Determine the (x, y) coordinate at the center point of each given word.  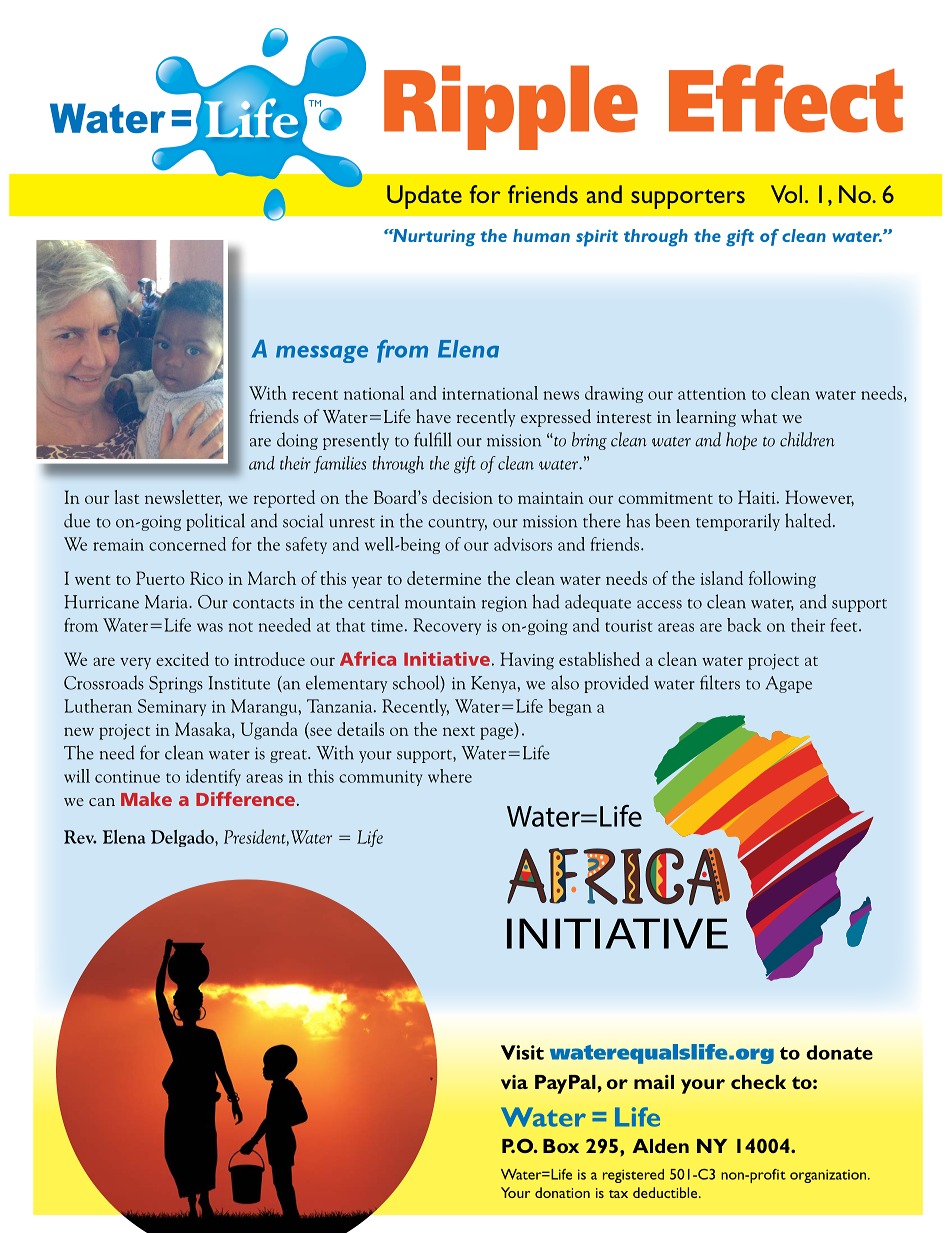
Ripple (511, 107)
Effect (786, 98)
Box (561, 1146)
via (514, 1082)
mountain (440, 602)
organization (829, 1176)
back (744, 625)
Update (424, 197)
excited (182, 659)
